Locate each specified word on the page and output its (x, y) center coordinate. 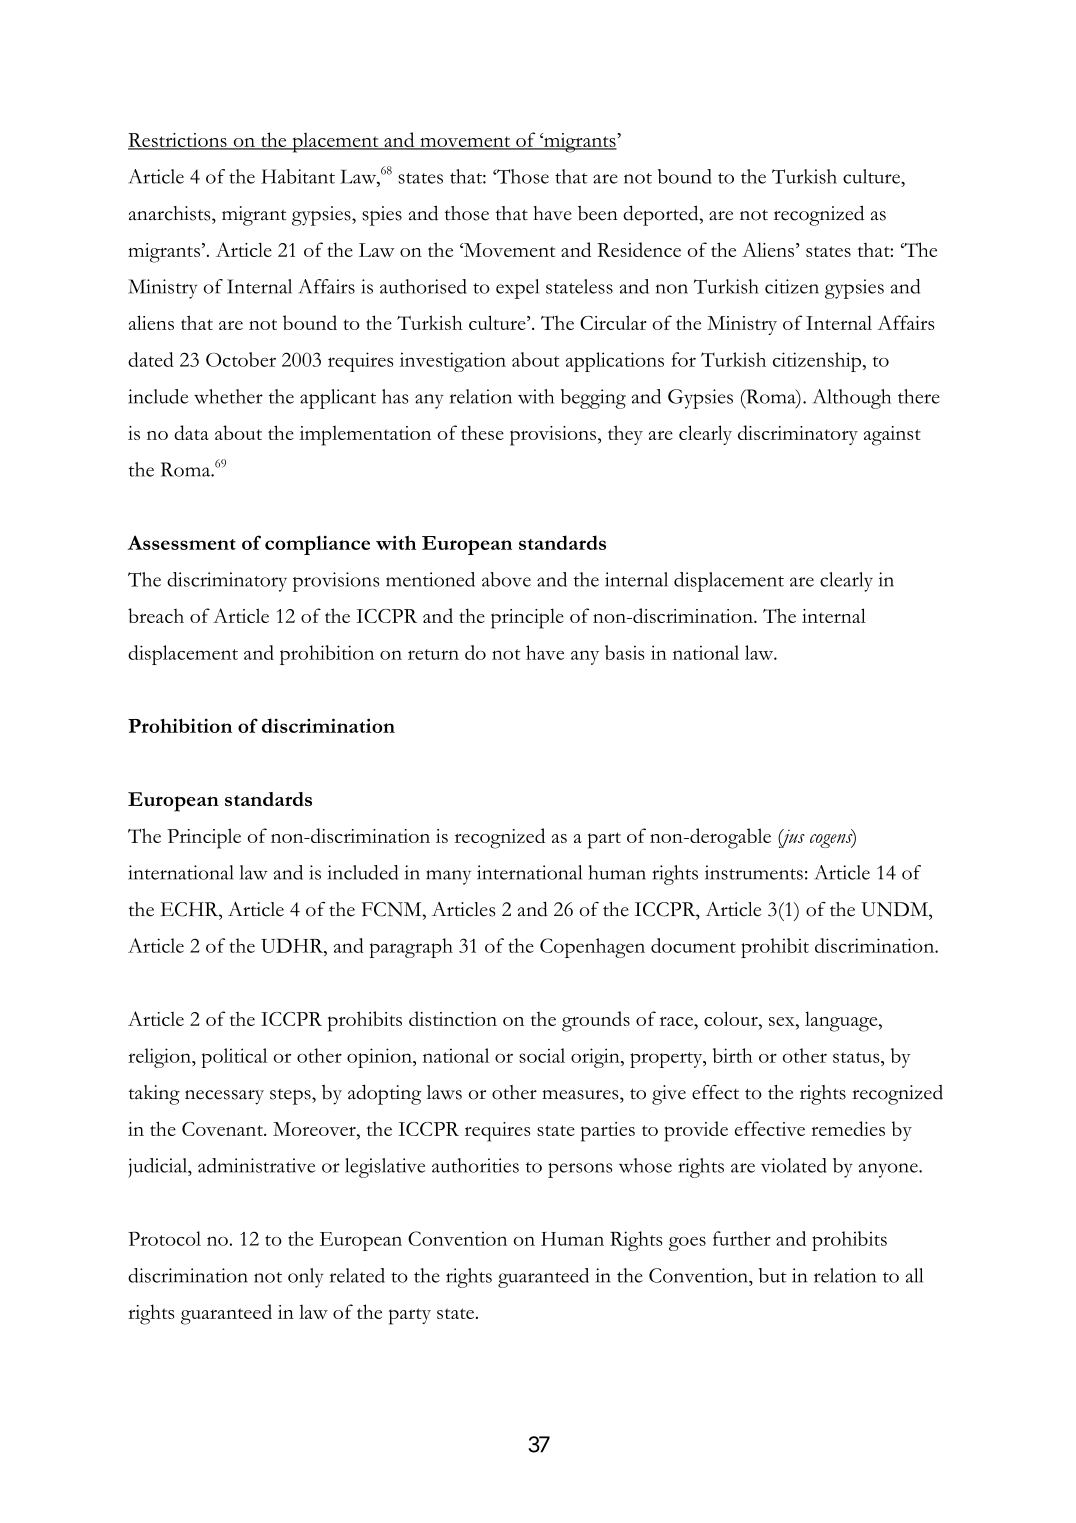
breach (156, 615)
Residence (639, 249)
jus (791, 838)
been (598, 213)
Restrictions (178, 141)
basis (624, 652)
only (306, 1278)
